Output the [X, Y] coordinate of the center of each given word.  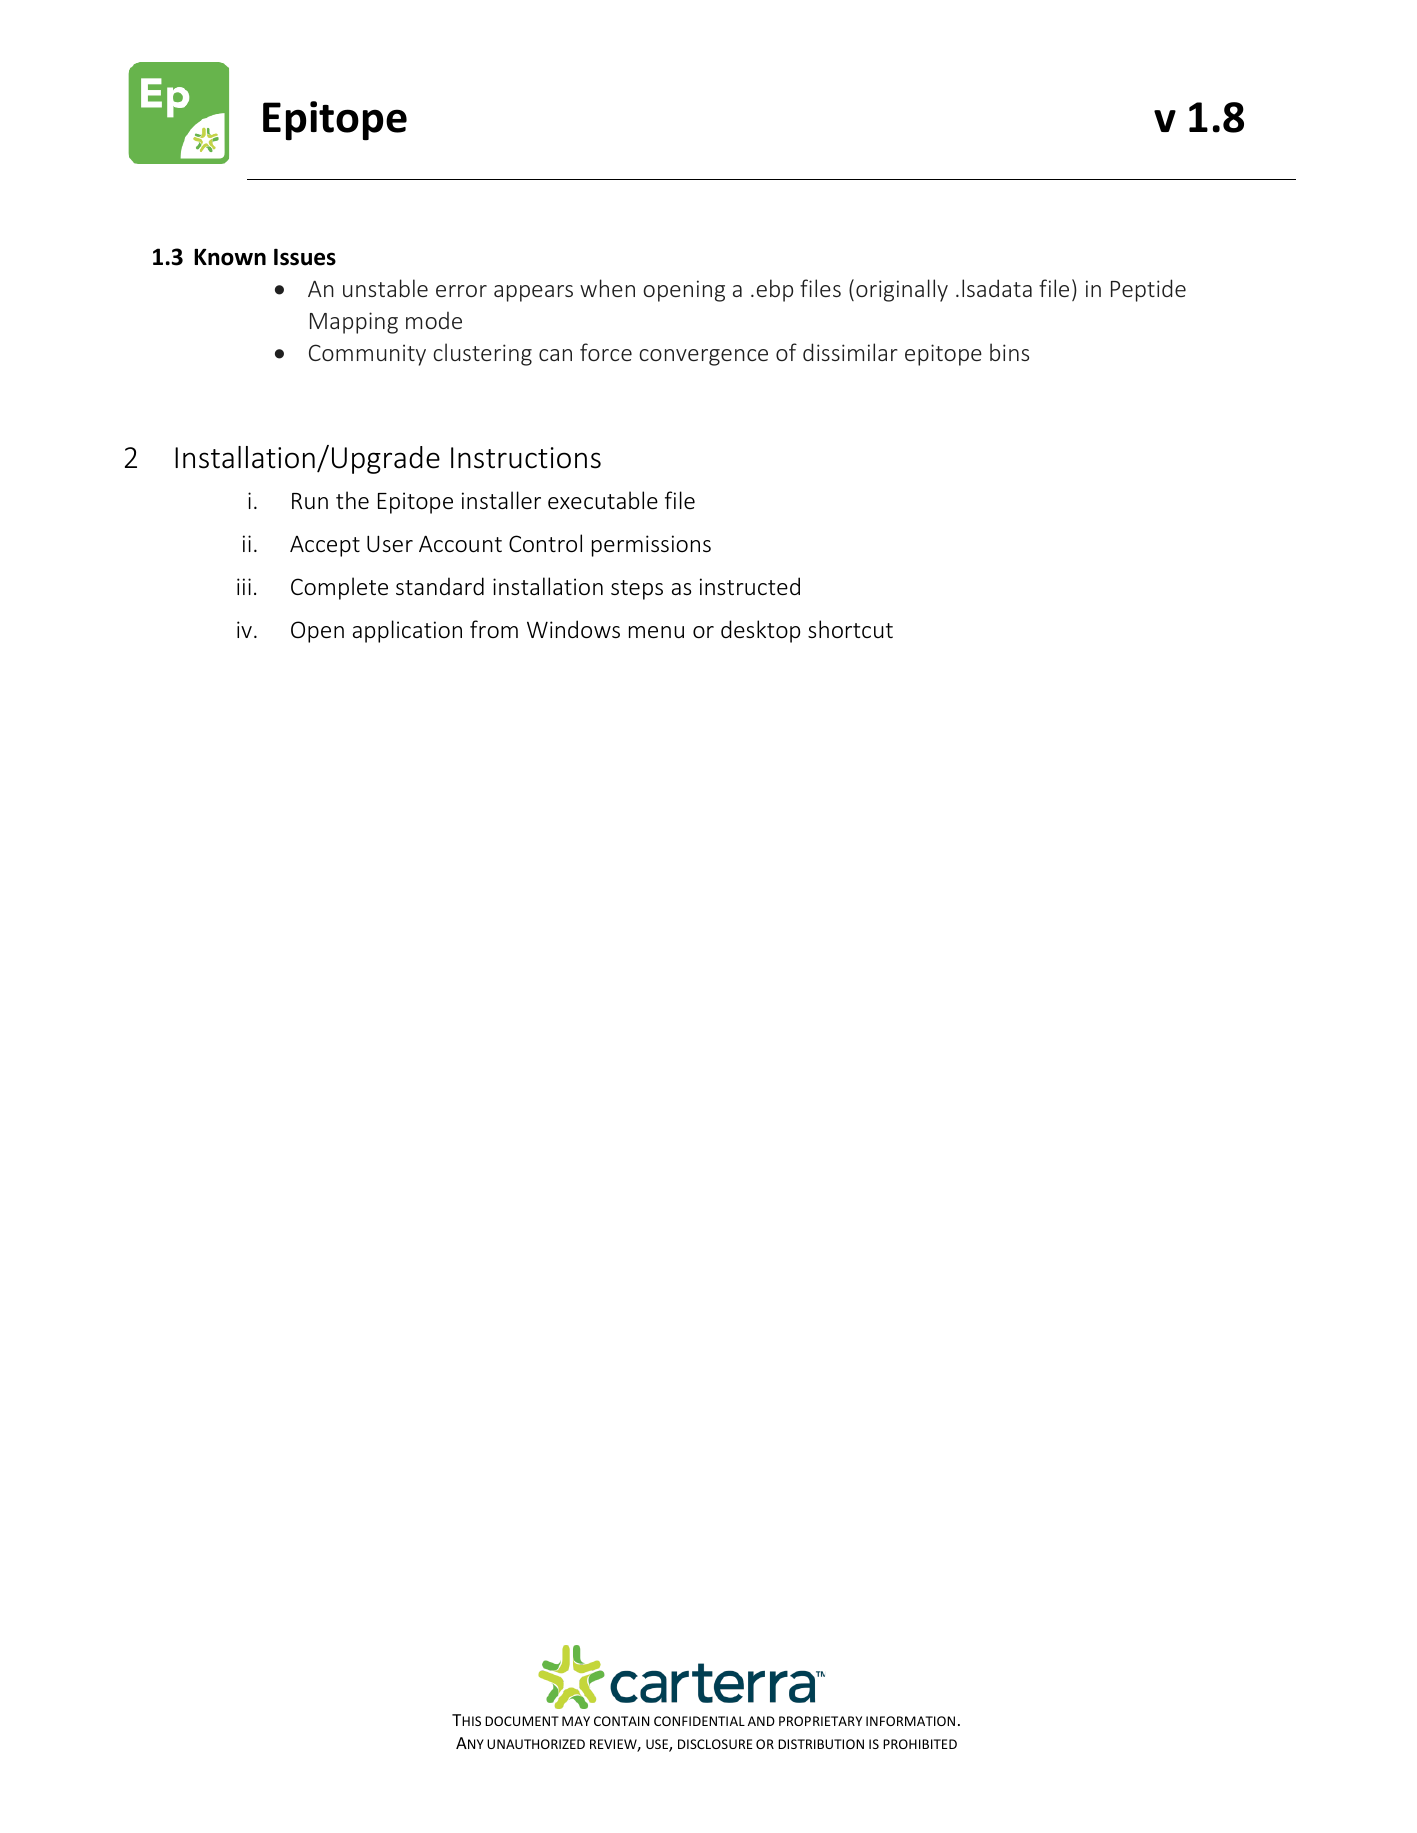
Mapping [354, 323]
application [407, 631]
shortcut [850, 629]
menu [656, 632]
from [494, 629]
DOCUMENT [522, 1721]
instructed [750, 586]
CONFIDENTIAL [699, 1721]
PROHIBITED [920, 1744]
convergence [703, 357]
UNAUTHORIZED [536, 1744]
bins [1009, 352]
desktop [760, 631]
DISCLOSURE [715, 1744]
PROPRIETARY [820, 1721]
